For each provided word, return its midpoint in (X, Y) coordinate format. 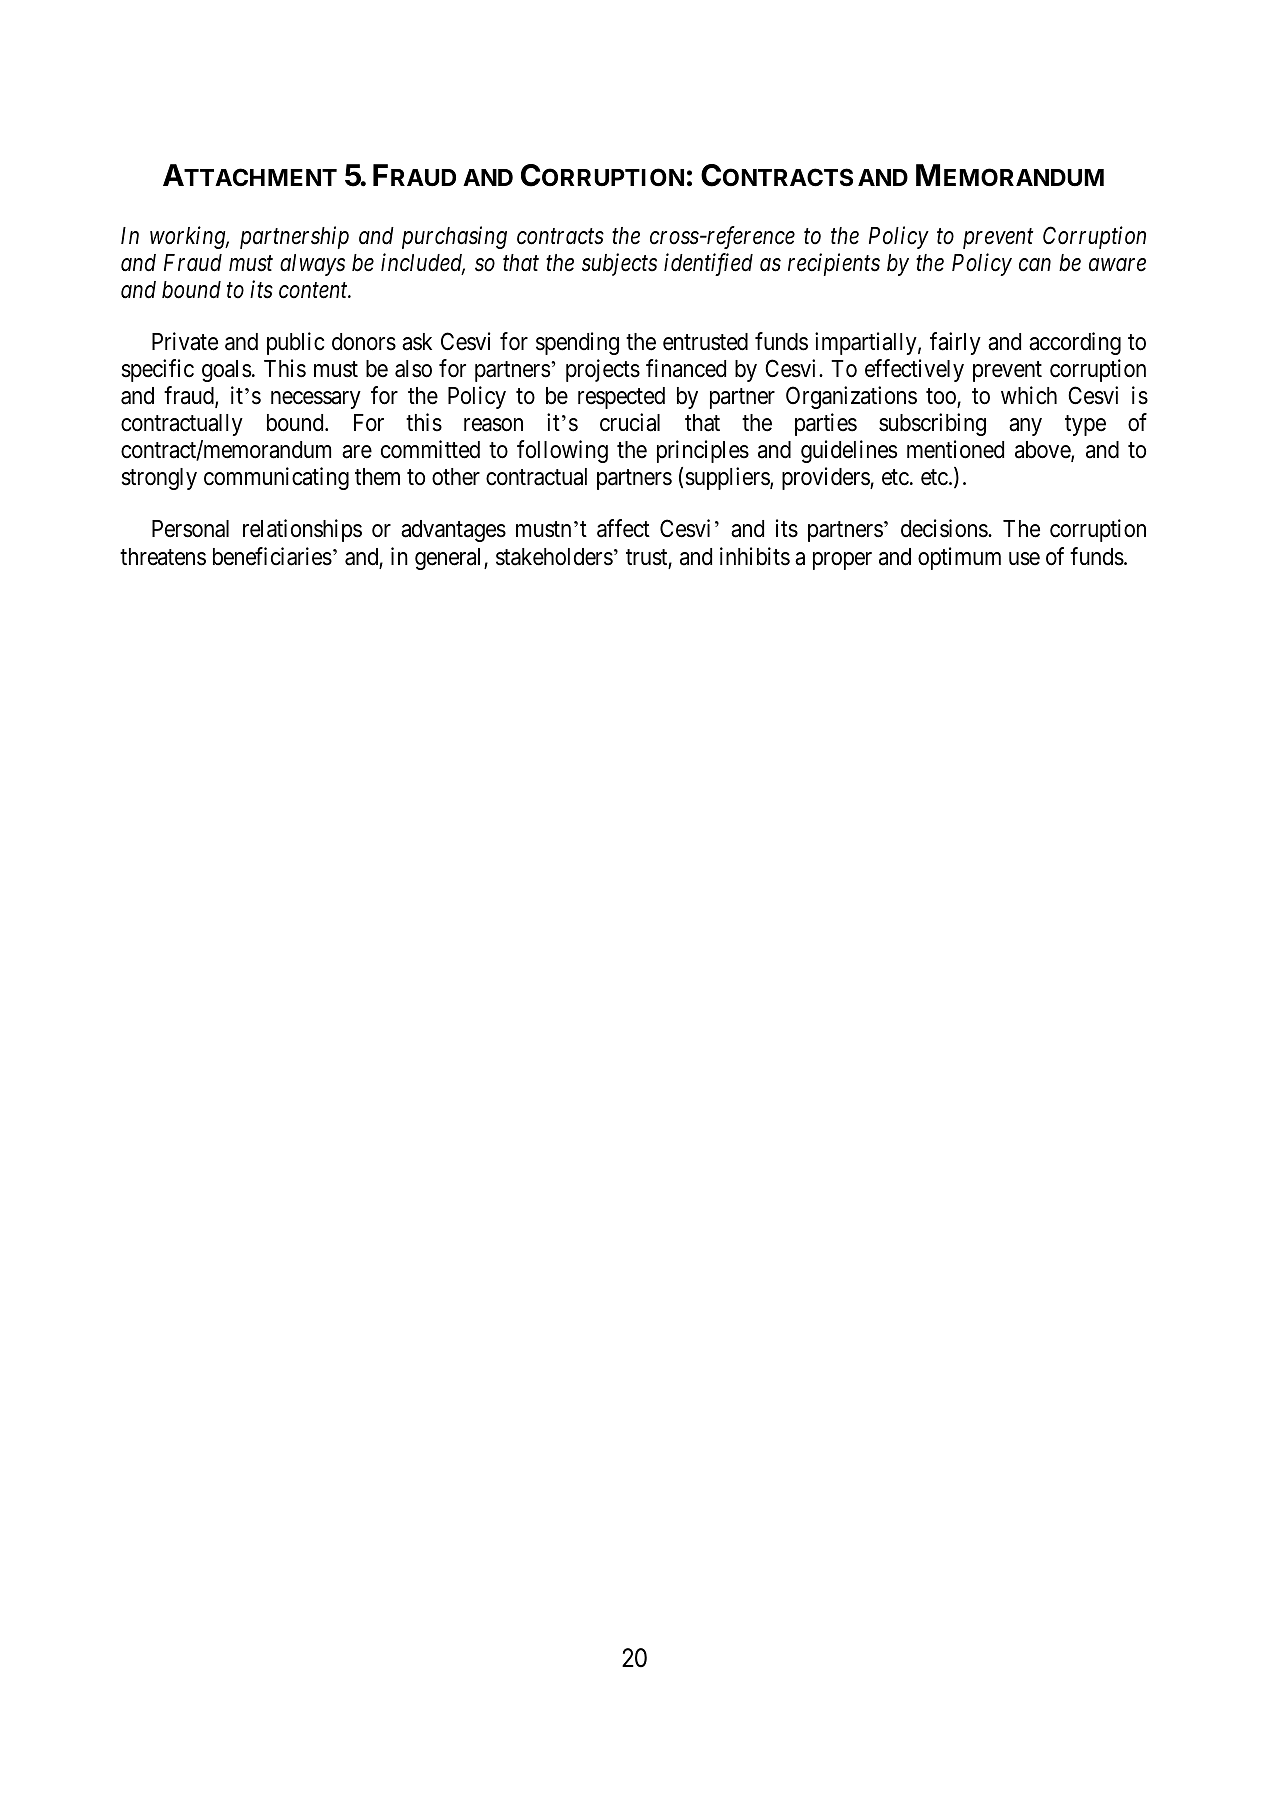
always (312, 265)
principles (703, 451)
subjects (619, 264)
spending (577, 343)
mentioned (955, 449)
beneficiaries (272, 556)
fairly (955, 343)
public (295, 343)
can (1035, 265)
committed (430, 449)
